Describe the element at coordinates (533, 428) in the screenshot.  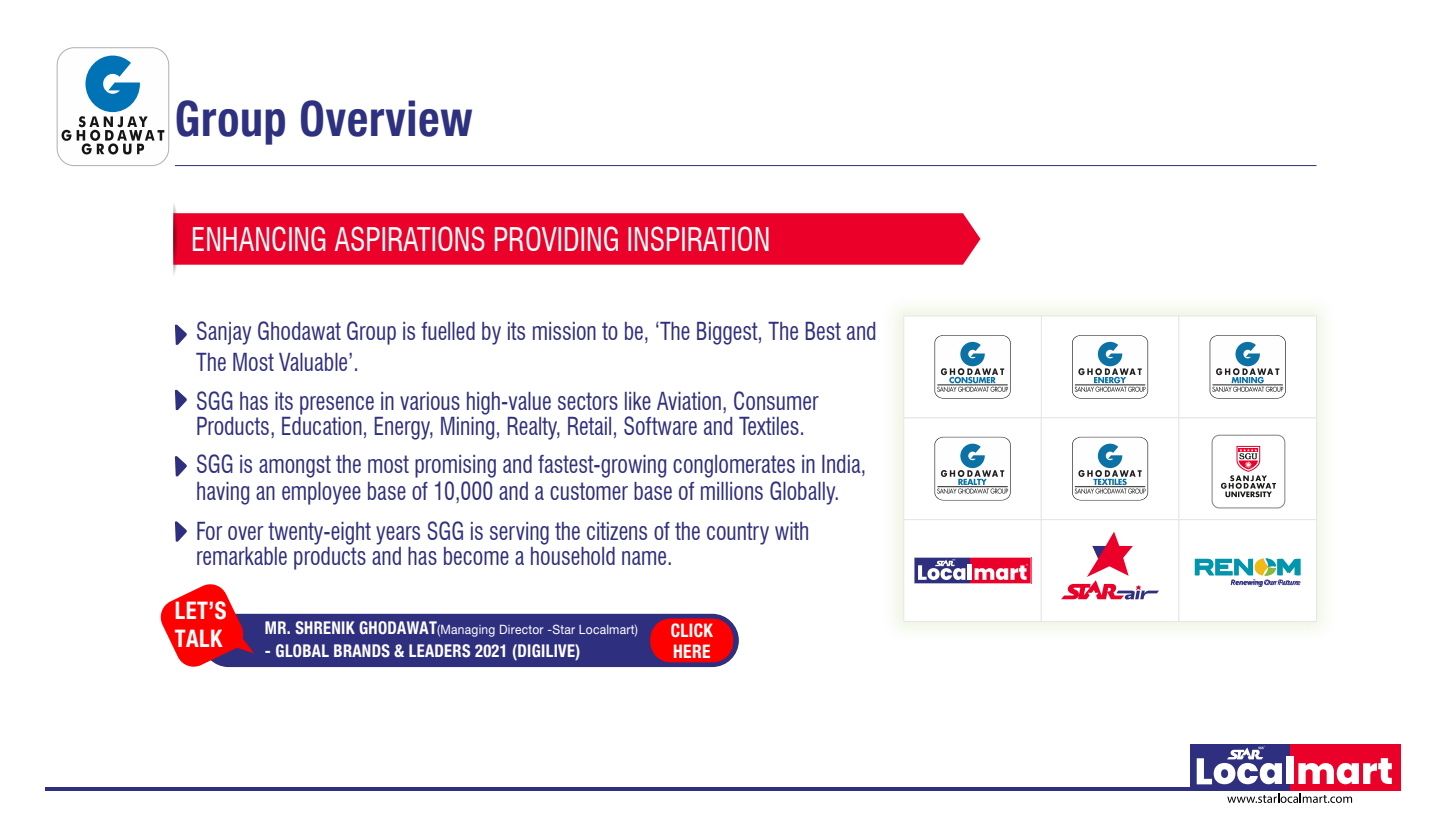
I see `Realty` at that location.
